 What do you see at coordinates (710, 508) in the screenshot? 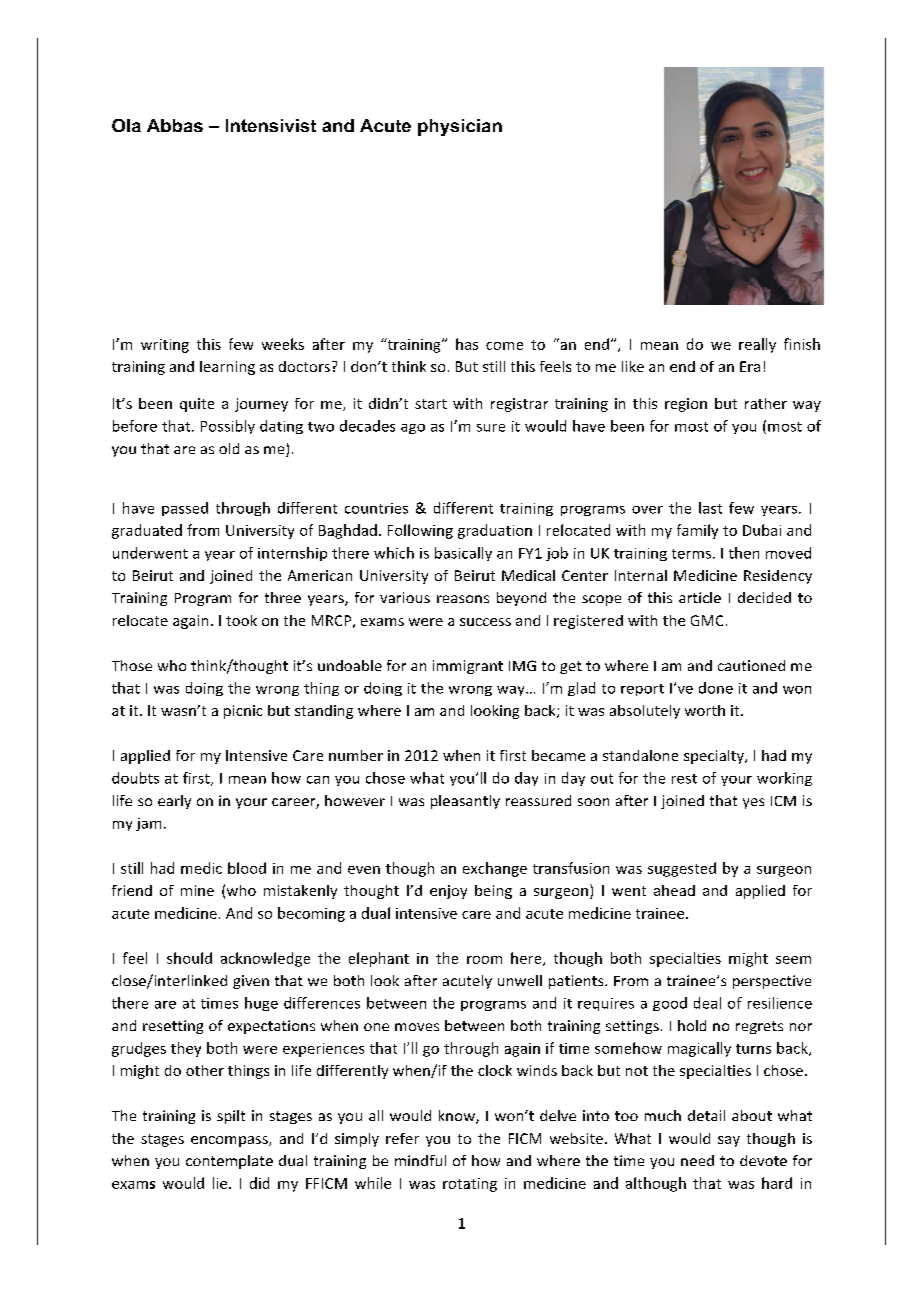
I see `last` at bounding box center [710, 508].
